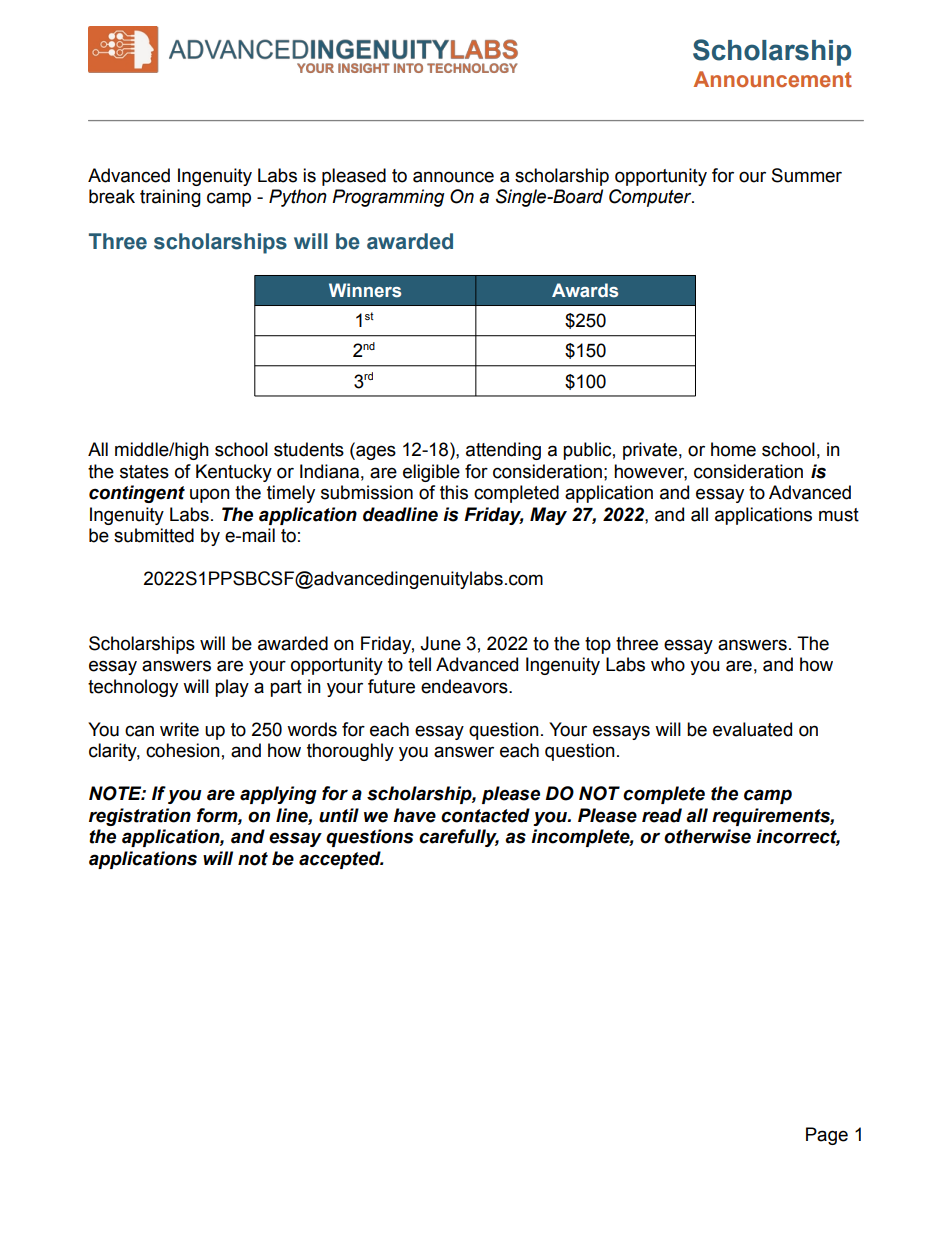 This screenshot has height=1233, width=952. I want to click on accepted, so click(341, 860).
